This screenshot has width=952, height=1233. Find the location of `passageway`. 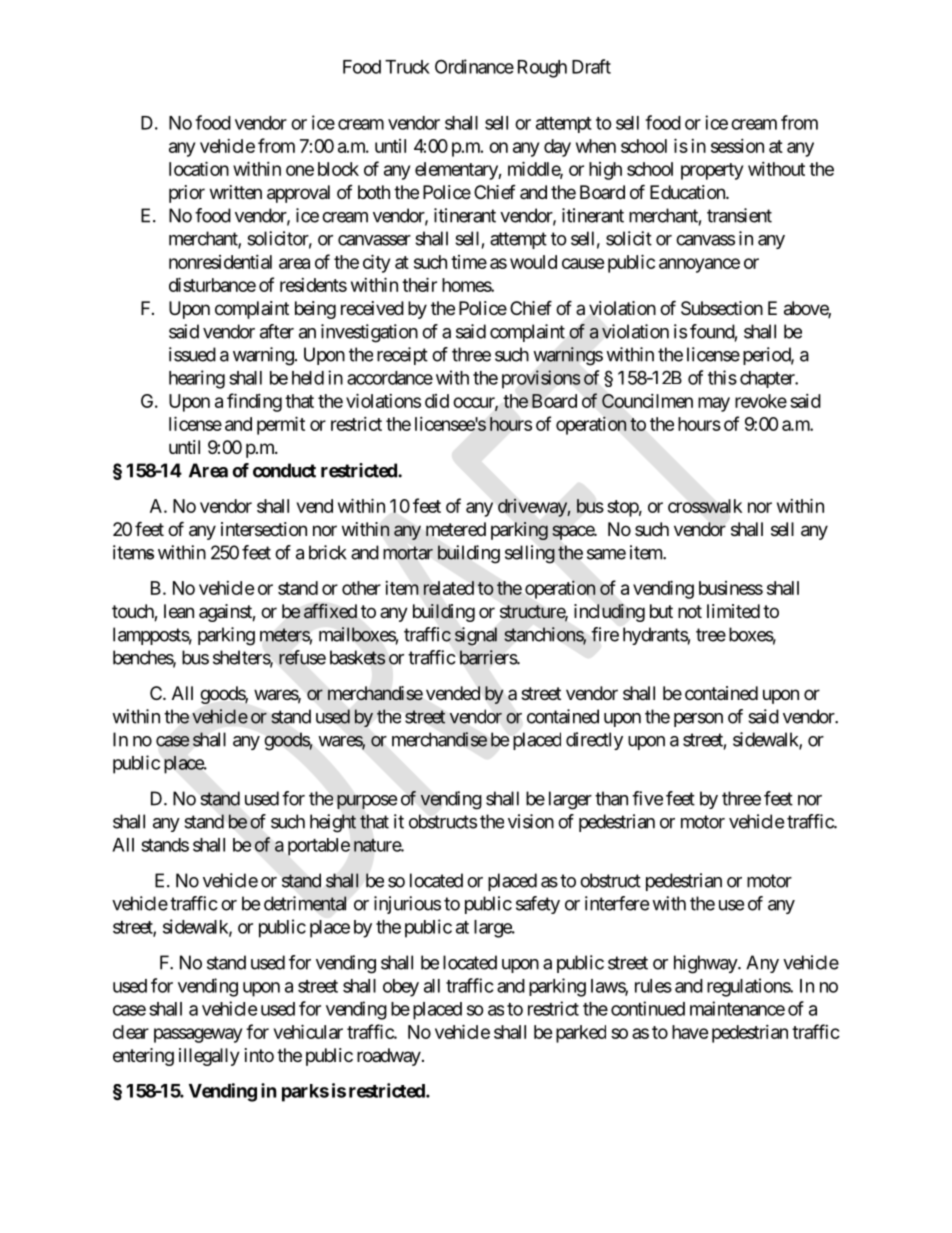

passageway is located at coordinates (198, 1035).
